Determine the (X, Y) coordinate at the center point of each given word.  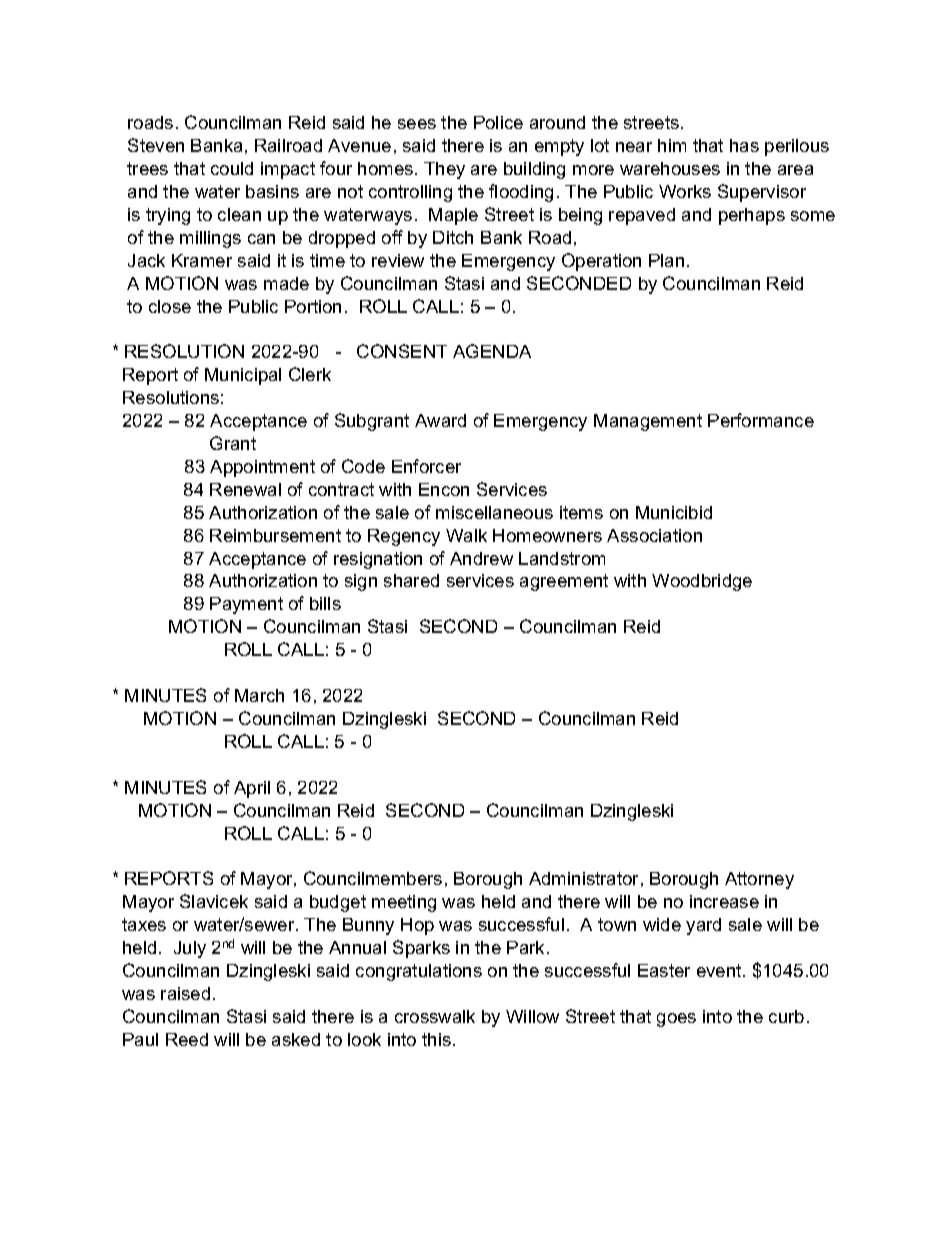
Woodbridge (702, 582)
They (444, 170)
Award (440, 420)
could (232, 168)
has (744, 145)
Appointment (262, 468)
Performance (761, 420)
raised (185, 993)
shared (411, 580)
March (259, 695)
